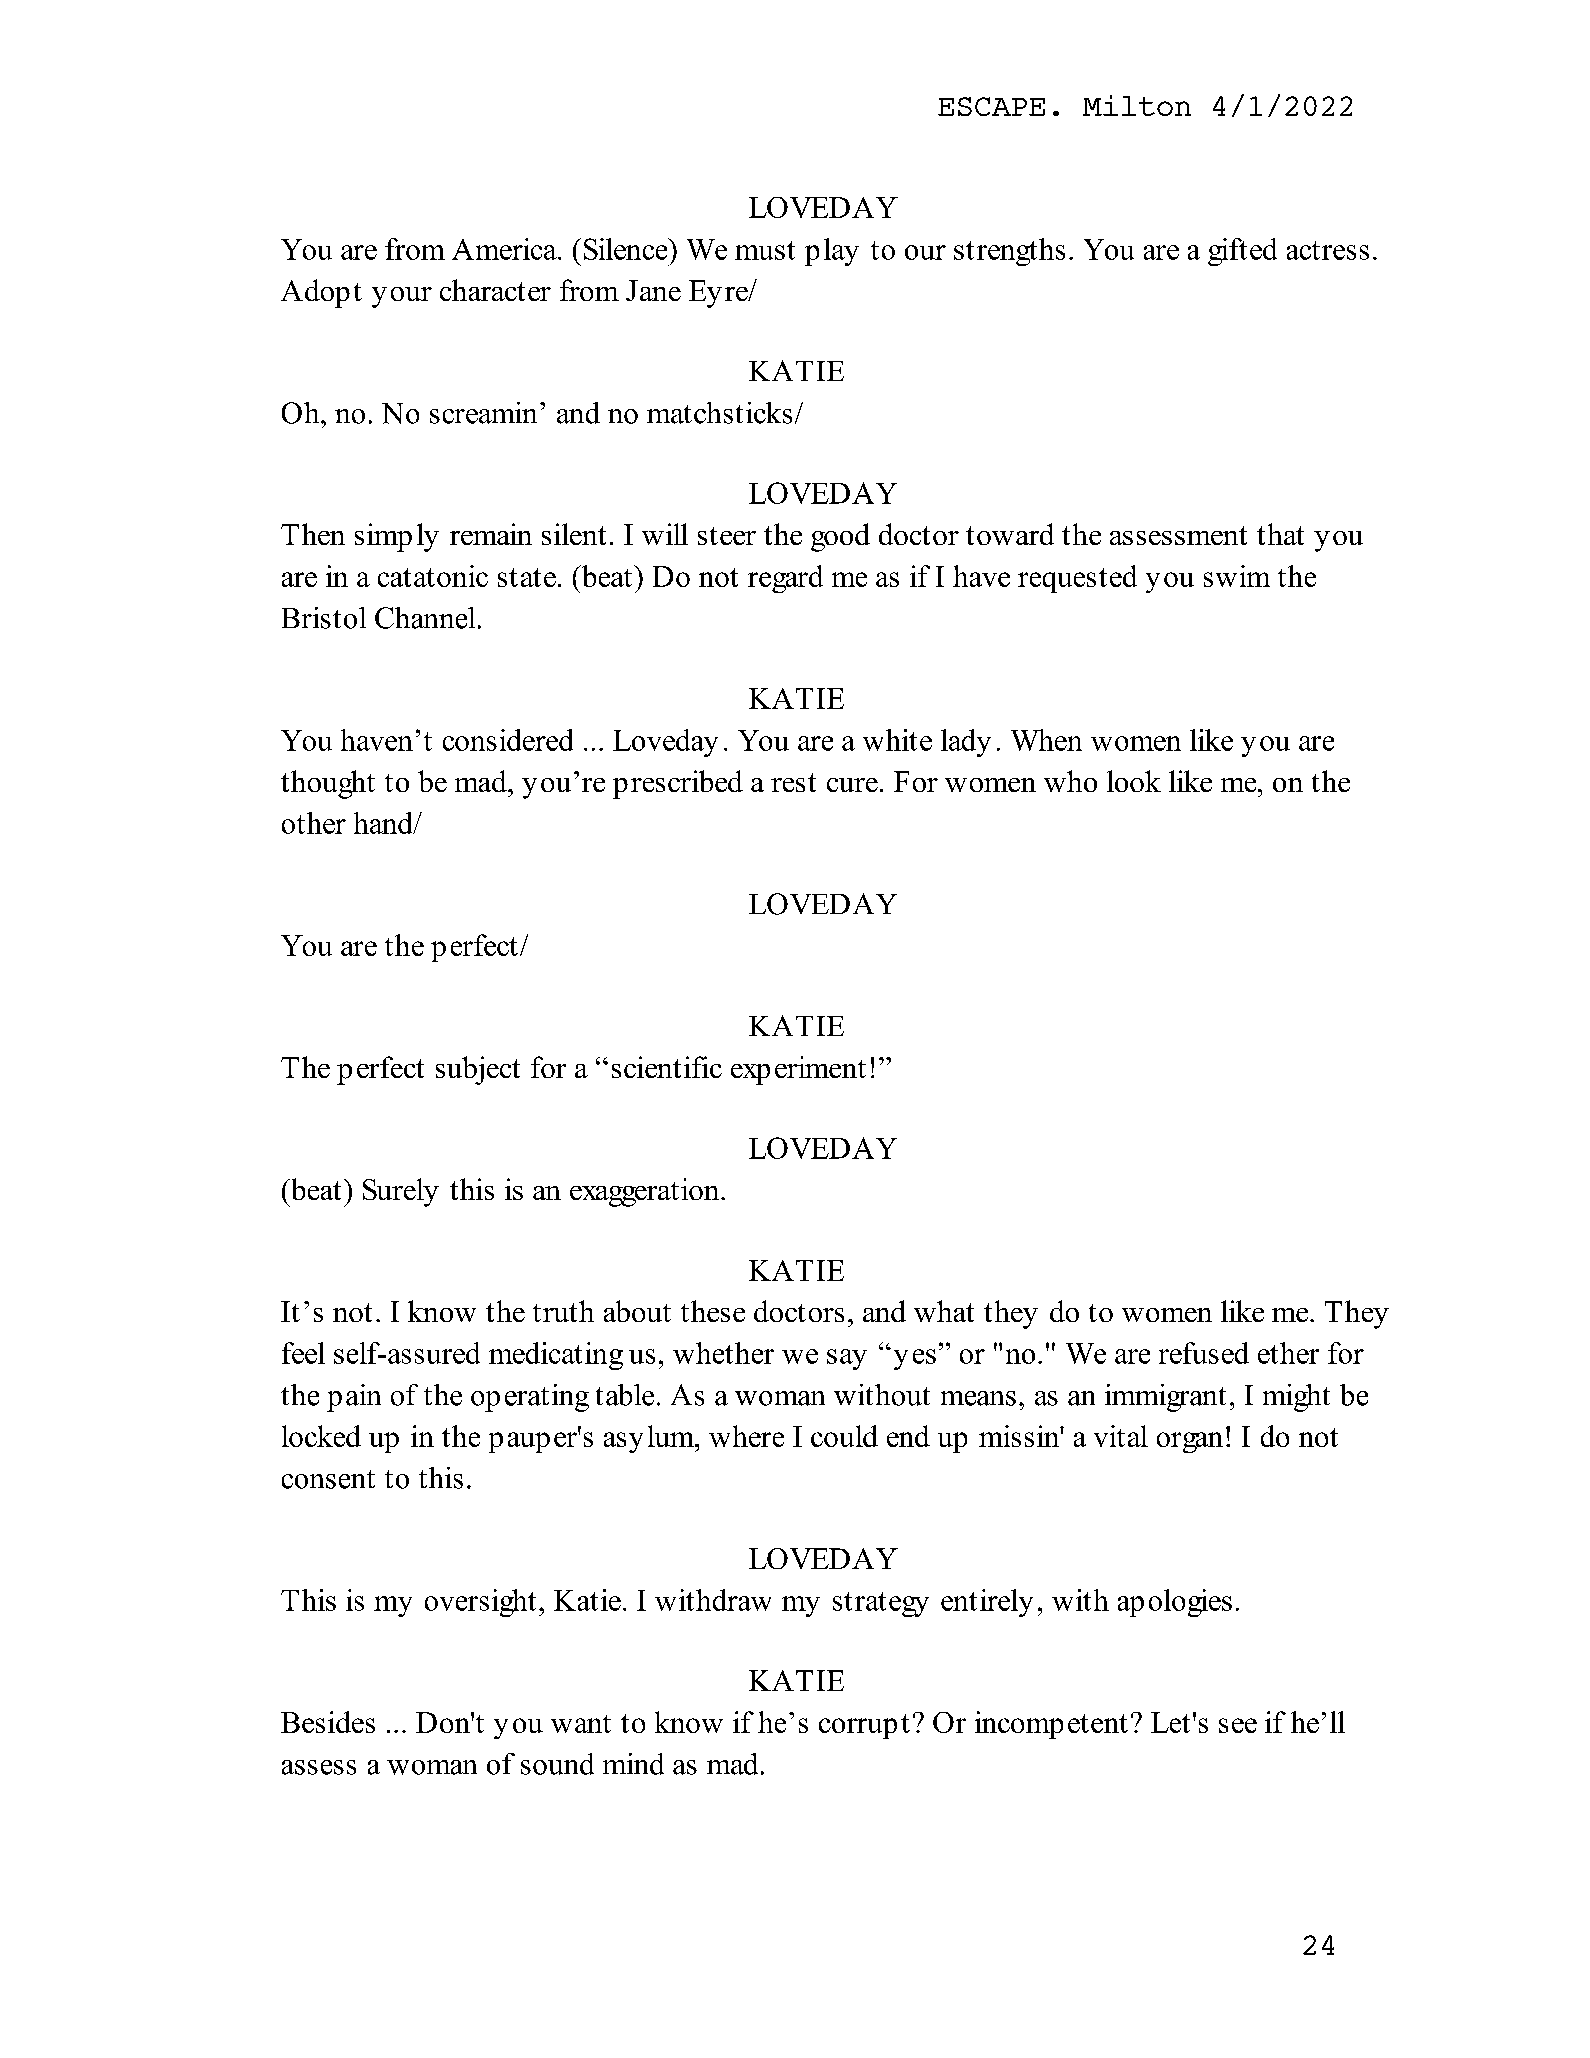  Describe the element at coordinates (401, 1192) in the screenshot. I see `Surely` at that location.
